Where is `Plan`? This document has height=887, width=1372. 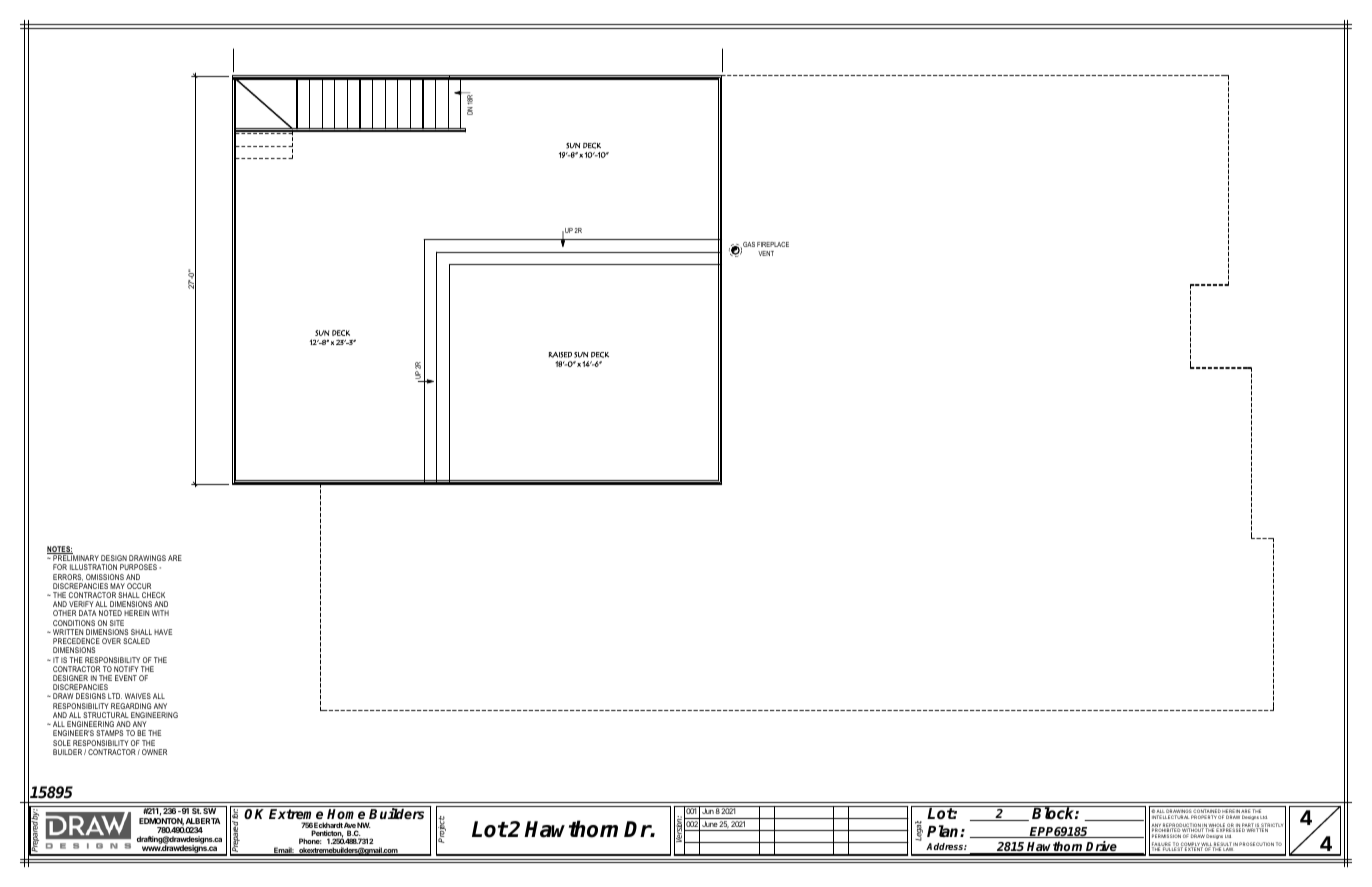 Plan is located at coordinates (944, 831).
